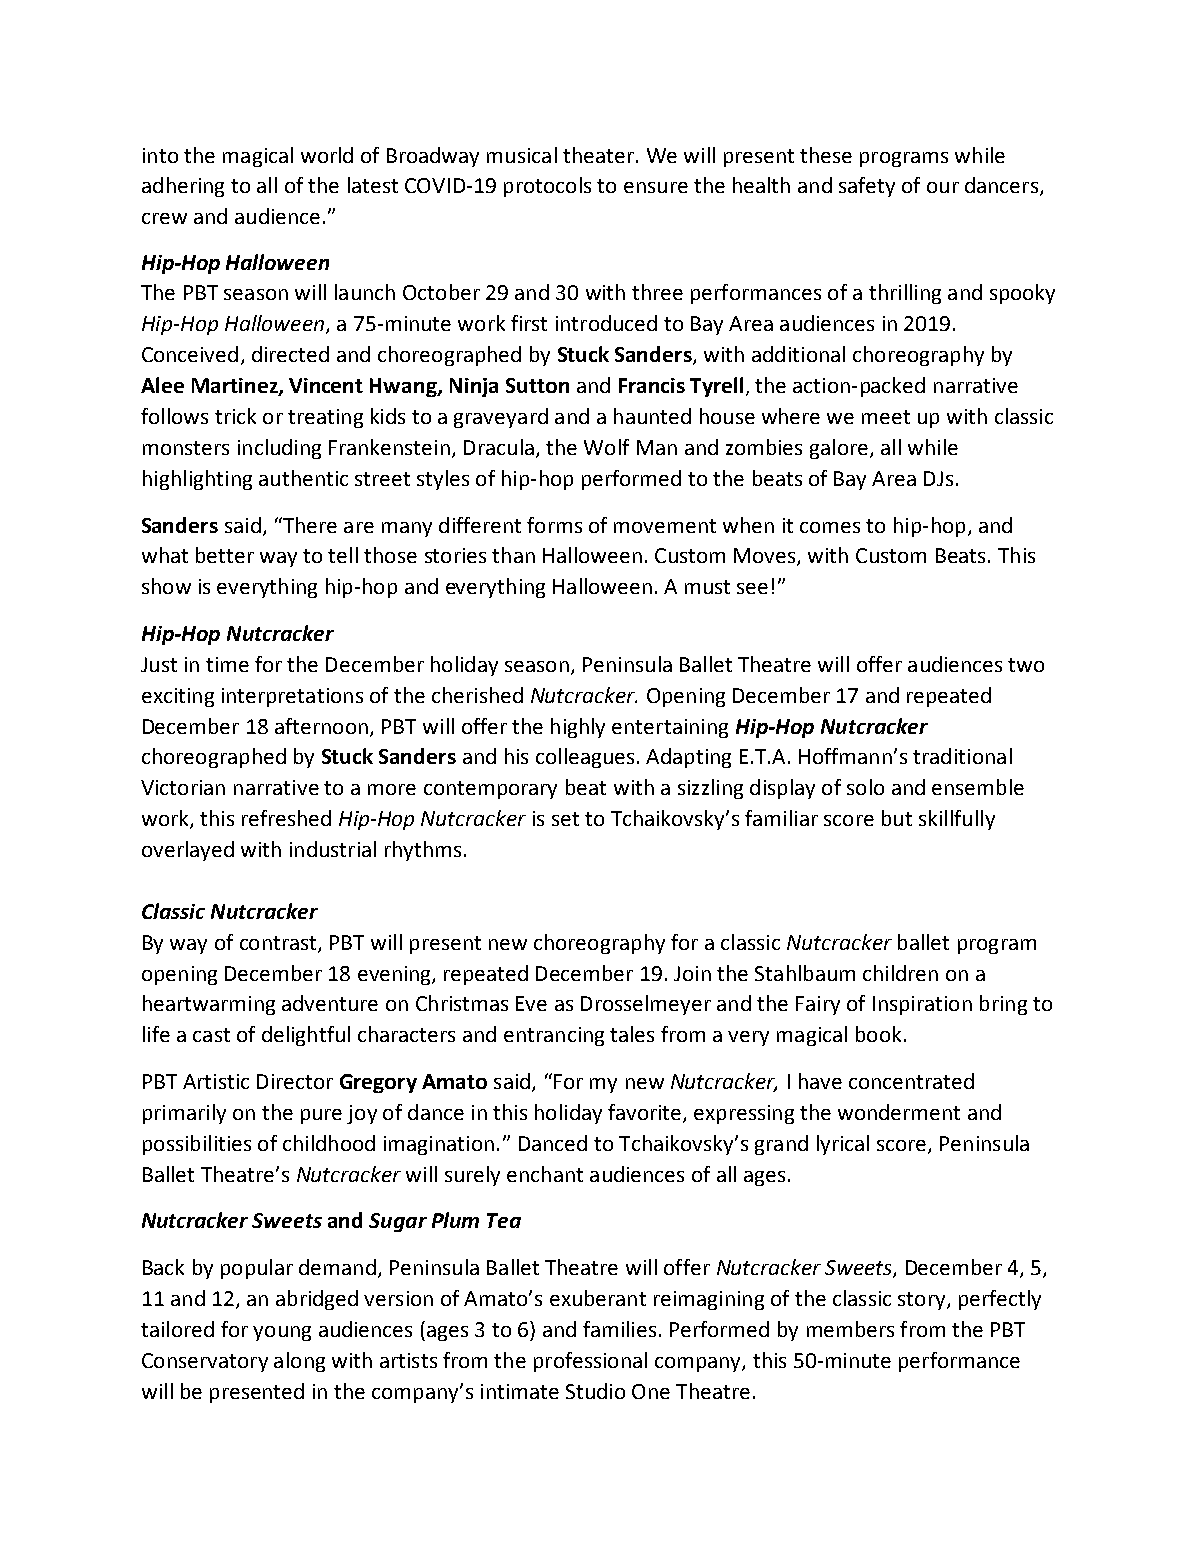  I want to click on refreshed, so click(286, 818).
